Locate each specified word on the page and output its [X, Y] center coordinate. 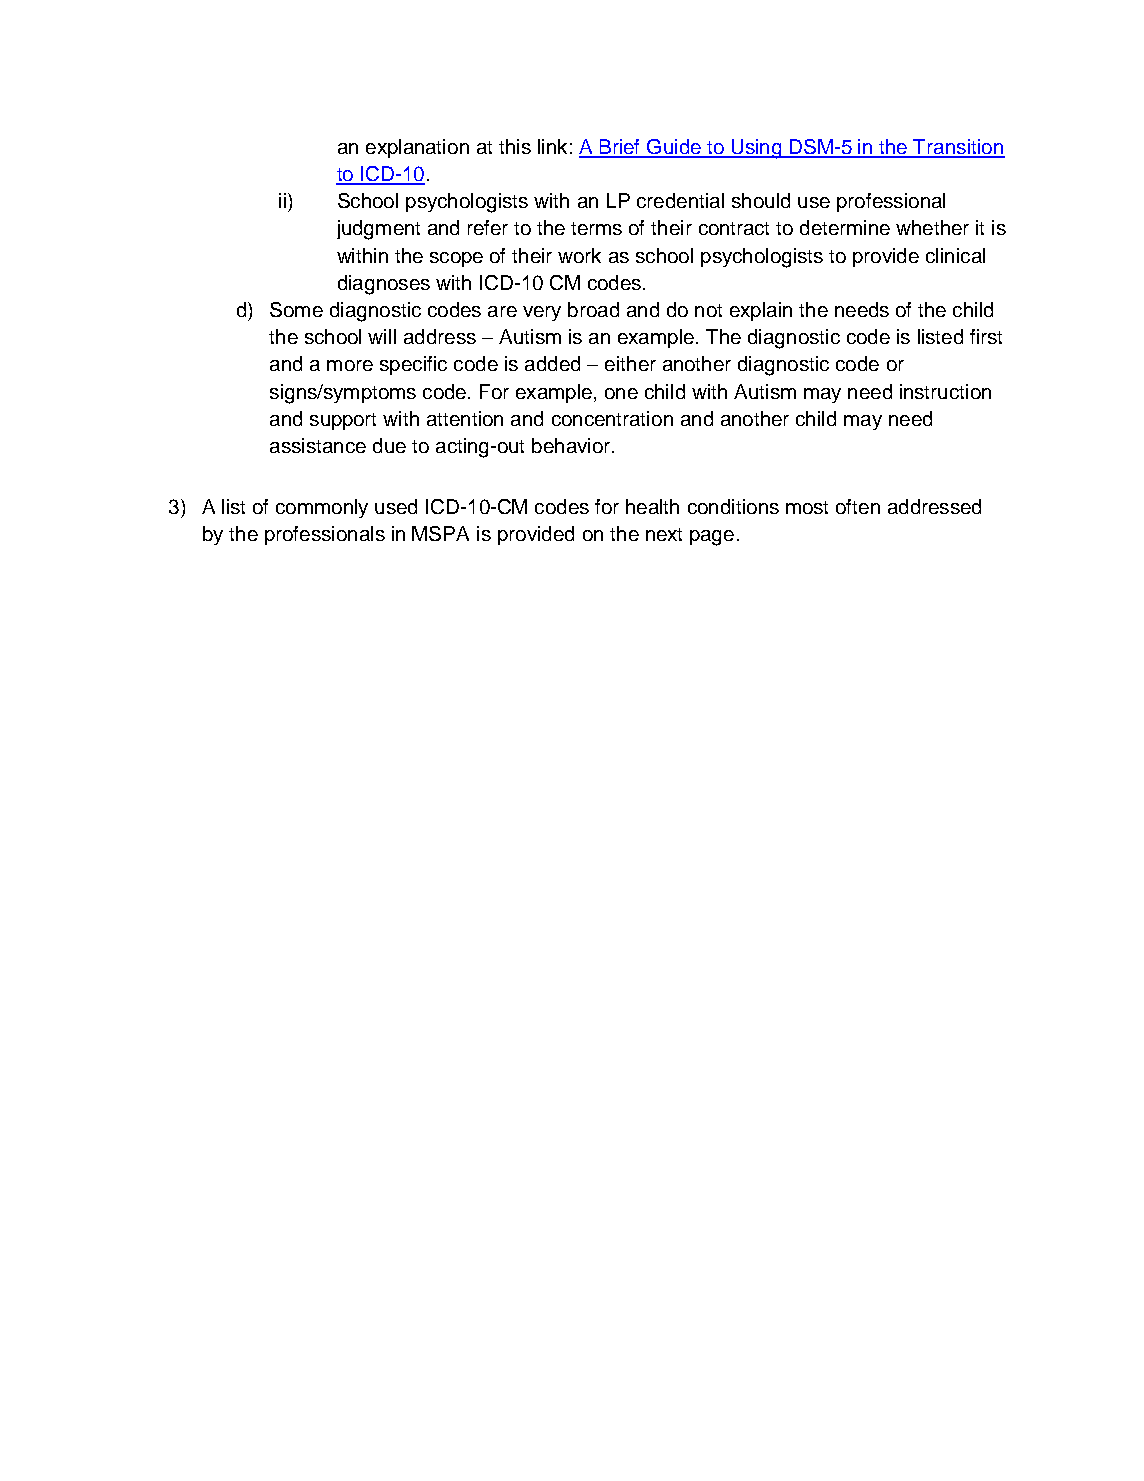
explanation [417, 148]
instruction [945, 391]
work [579, 255]
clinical [955, 255]
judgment [378, 230]
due [389, 445]
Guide [674, 148]
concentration [612, 418]
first [986, 336]
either [630, 363]
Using [756, 149]
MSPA [440, 533]
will [382, 336]
